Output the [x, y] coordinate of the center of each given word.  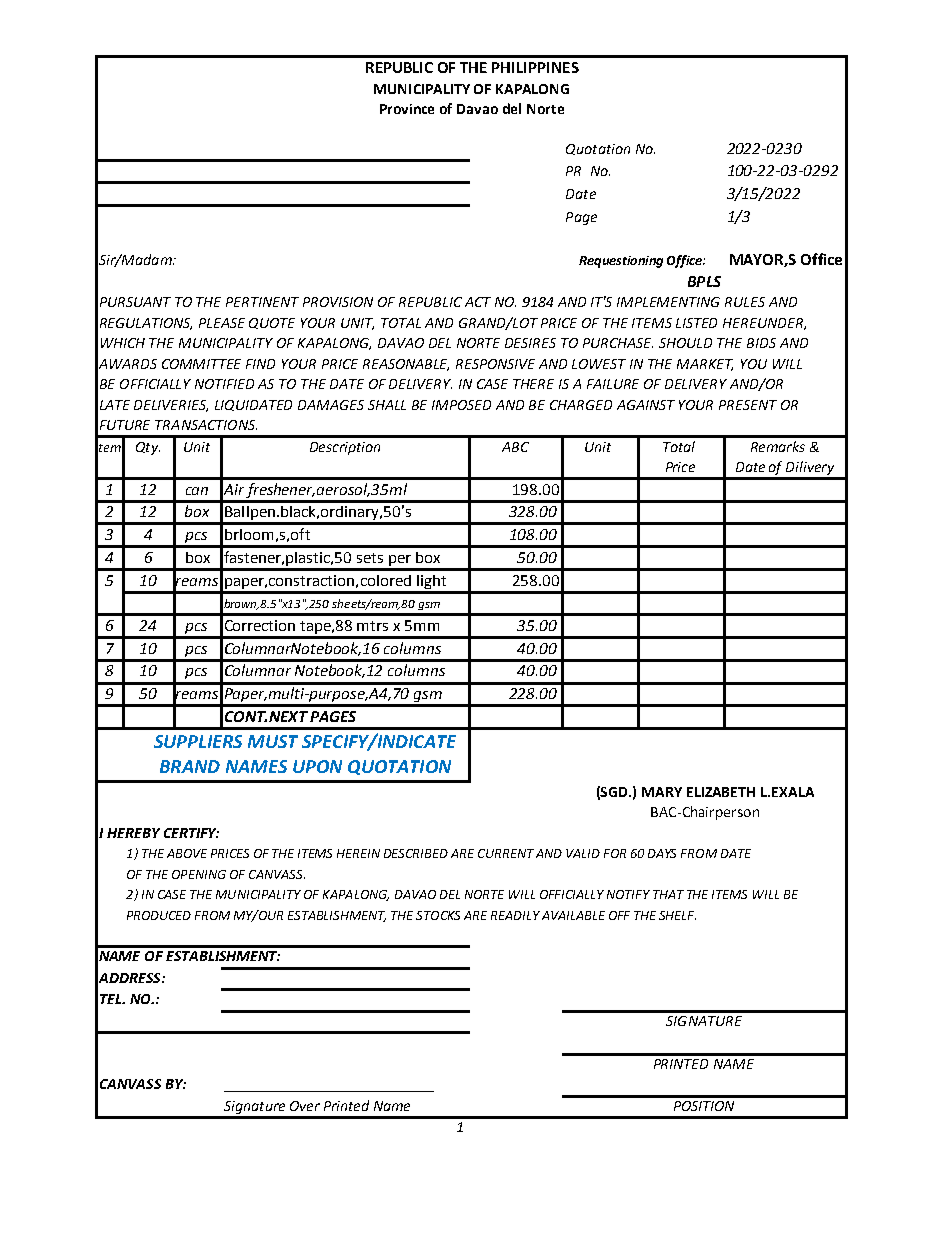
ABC [515, 447]
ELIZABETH [721, 792]
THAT [668, 894]
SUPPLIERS [198, 741]
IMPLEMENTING [668, 302]
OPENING [199, 874]
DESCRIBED [416, 853]
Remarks [778, 446]
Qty [148, 448]
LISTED [696, 323]
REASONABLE [406, 365]
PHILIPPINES [535, 67]
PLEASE [222, 323]
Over [305, 1106]
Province [407, 109]
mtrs [372, 626]
